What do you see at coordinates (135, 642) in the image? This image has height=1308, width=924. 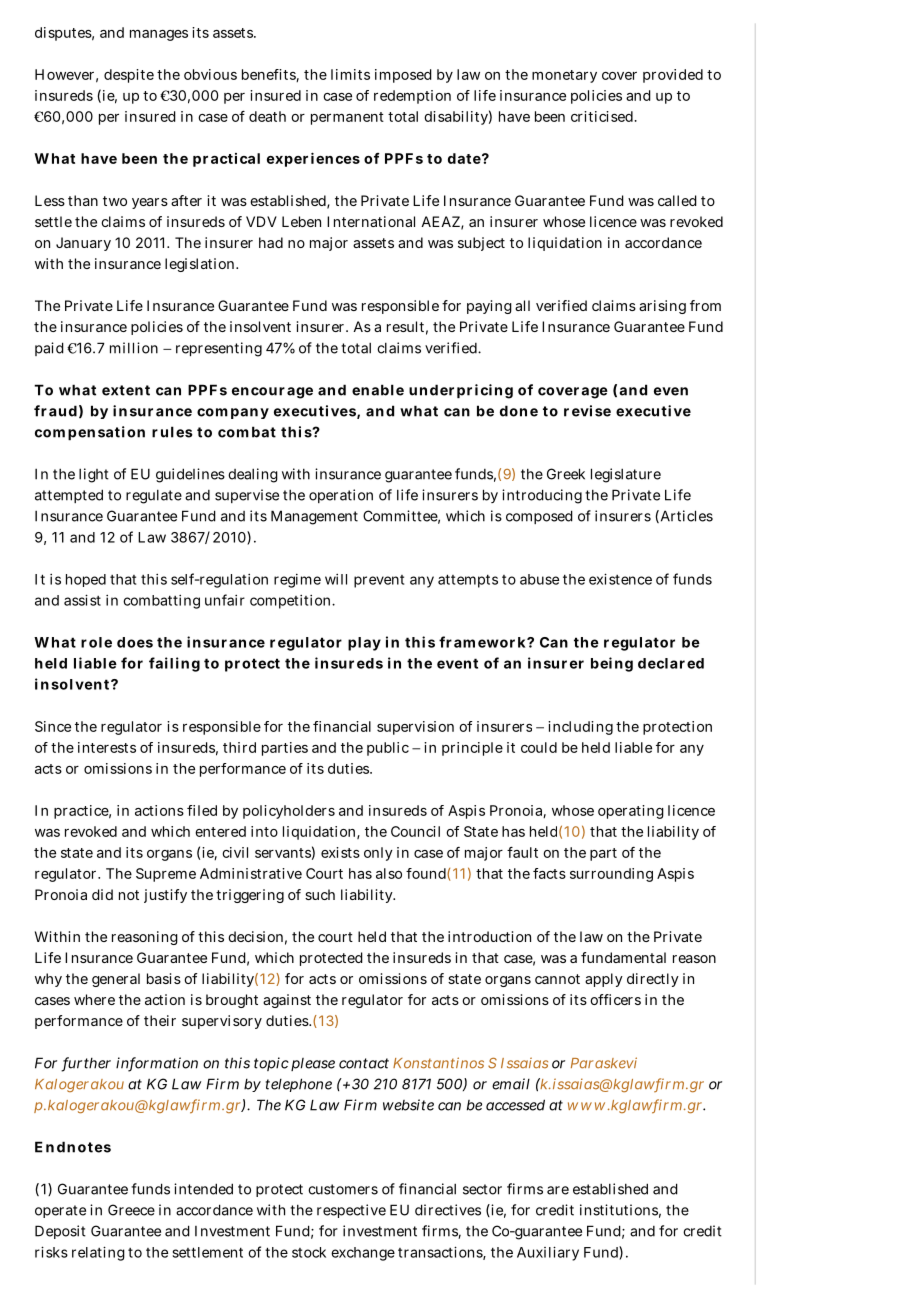 I see `does` at bounding box center [135, 642].
